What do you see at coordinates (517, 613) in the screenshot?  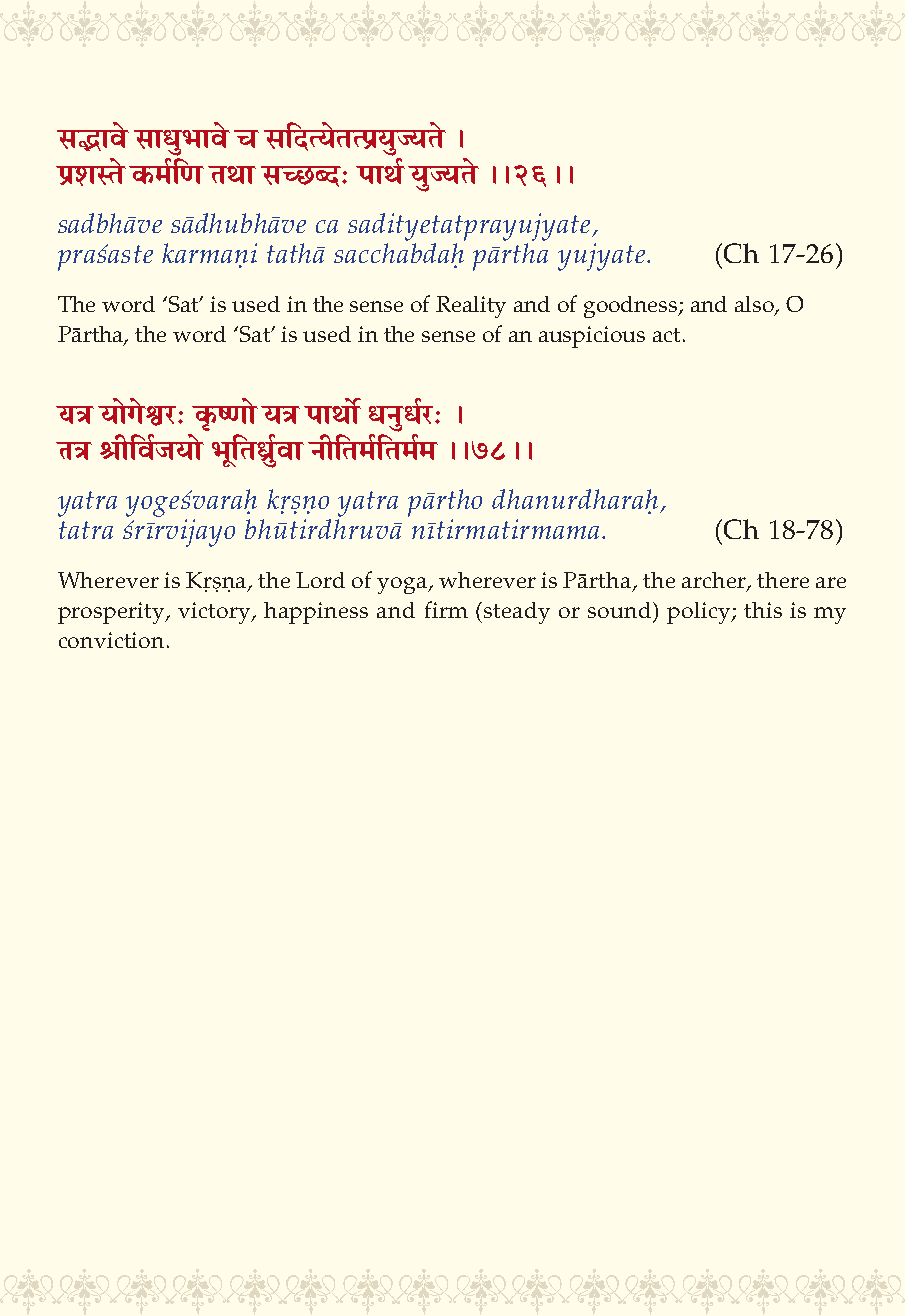 I see `steady` at bounding box center [517, 613].
